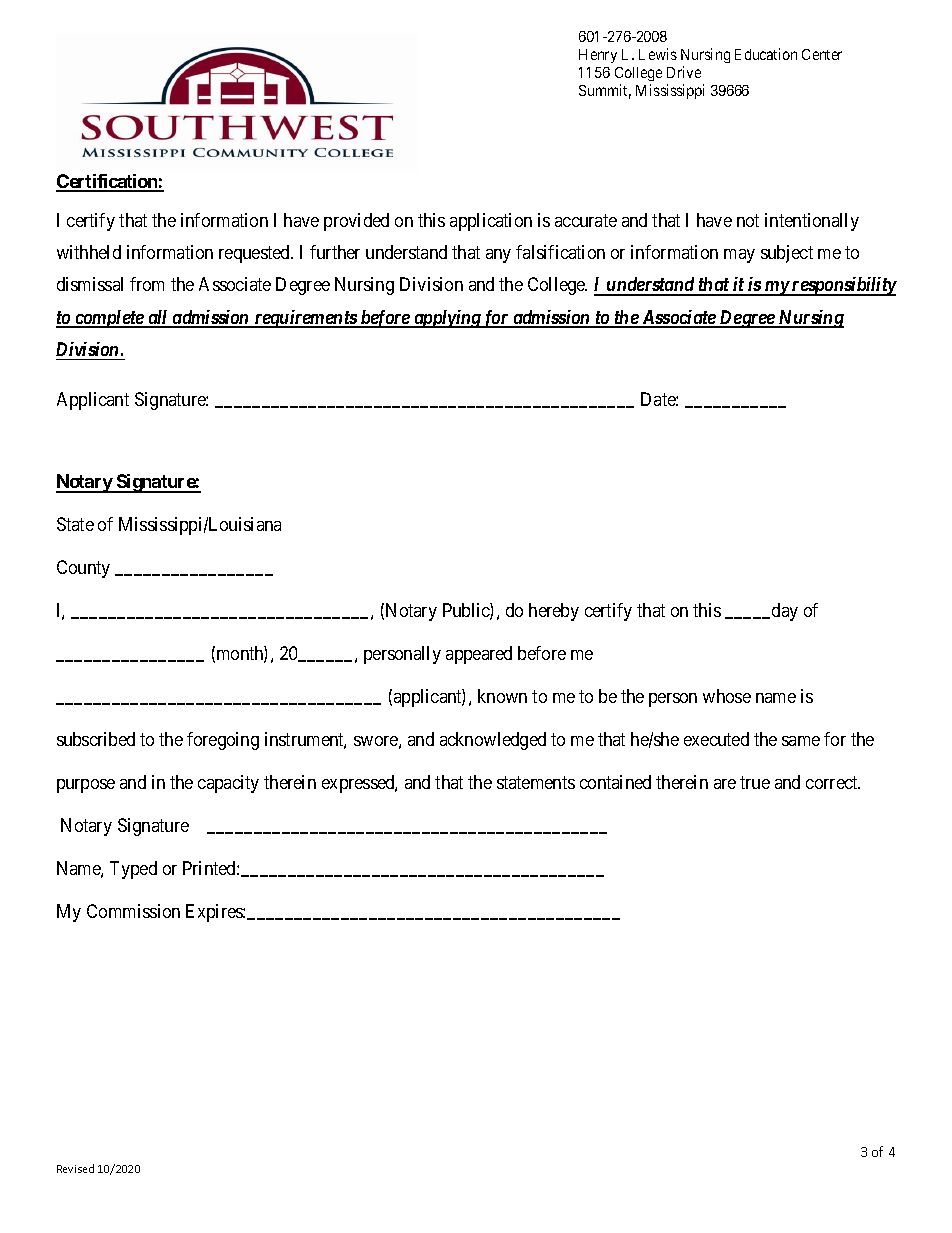 This screenshot has width=952, height=1233. I want to click on Henry, so click(598, 56).
